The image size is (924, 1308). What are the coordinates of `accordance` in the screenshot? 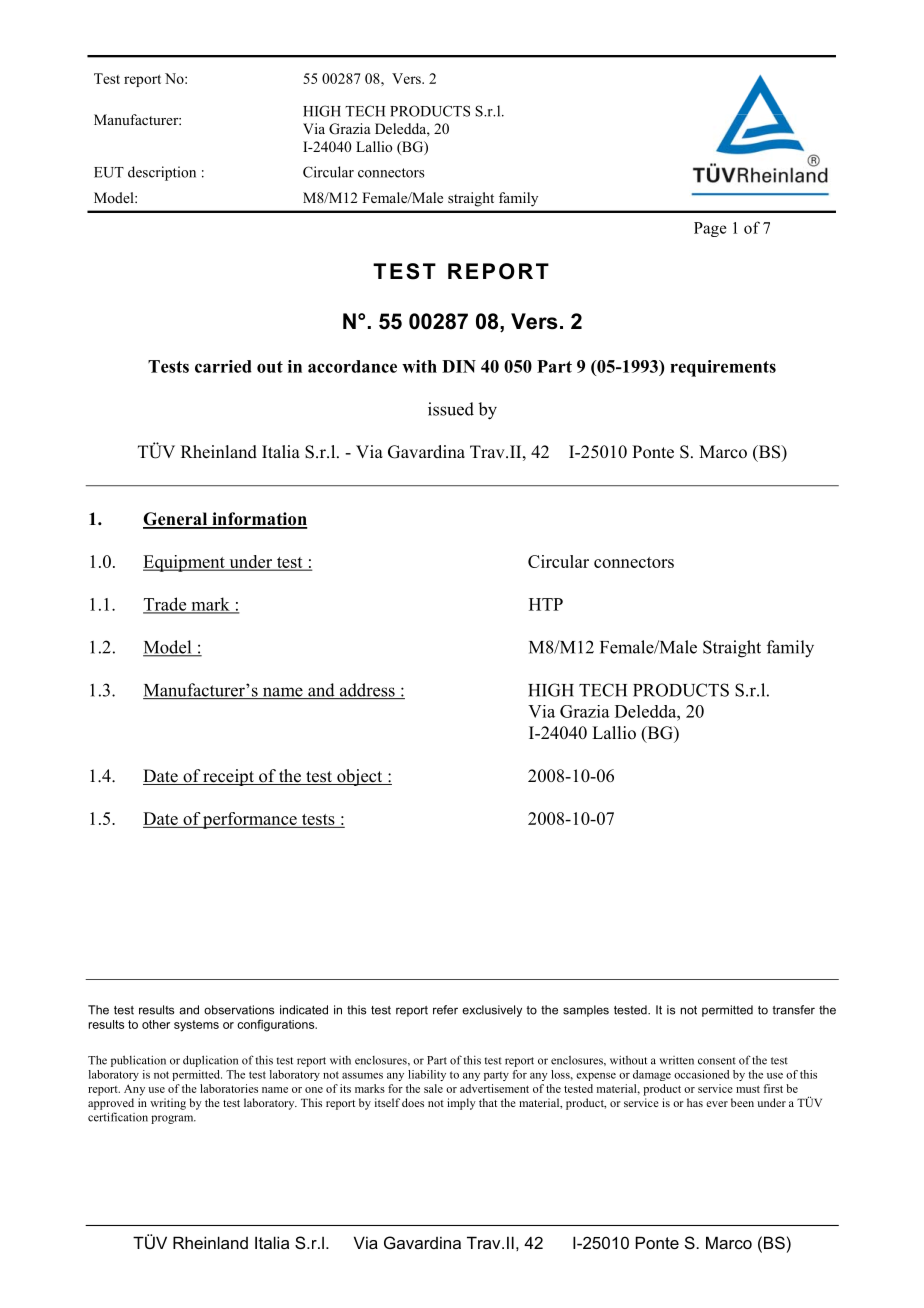 It's located at (352, 366).
